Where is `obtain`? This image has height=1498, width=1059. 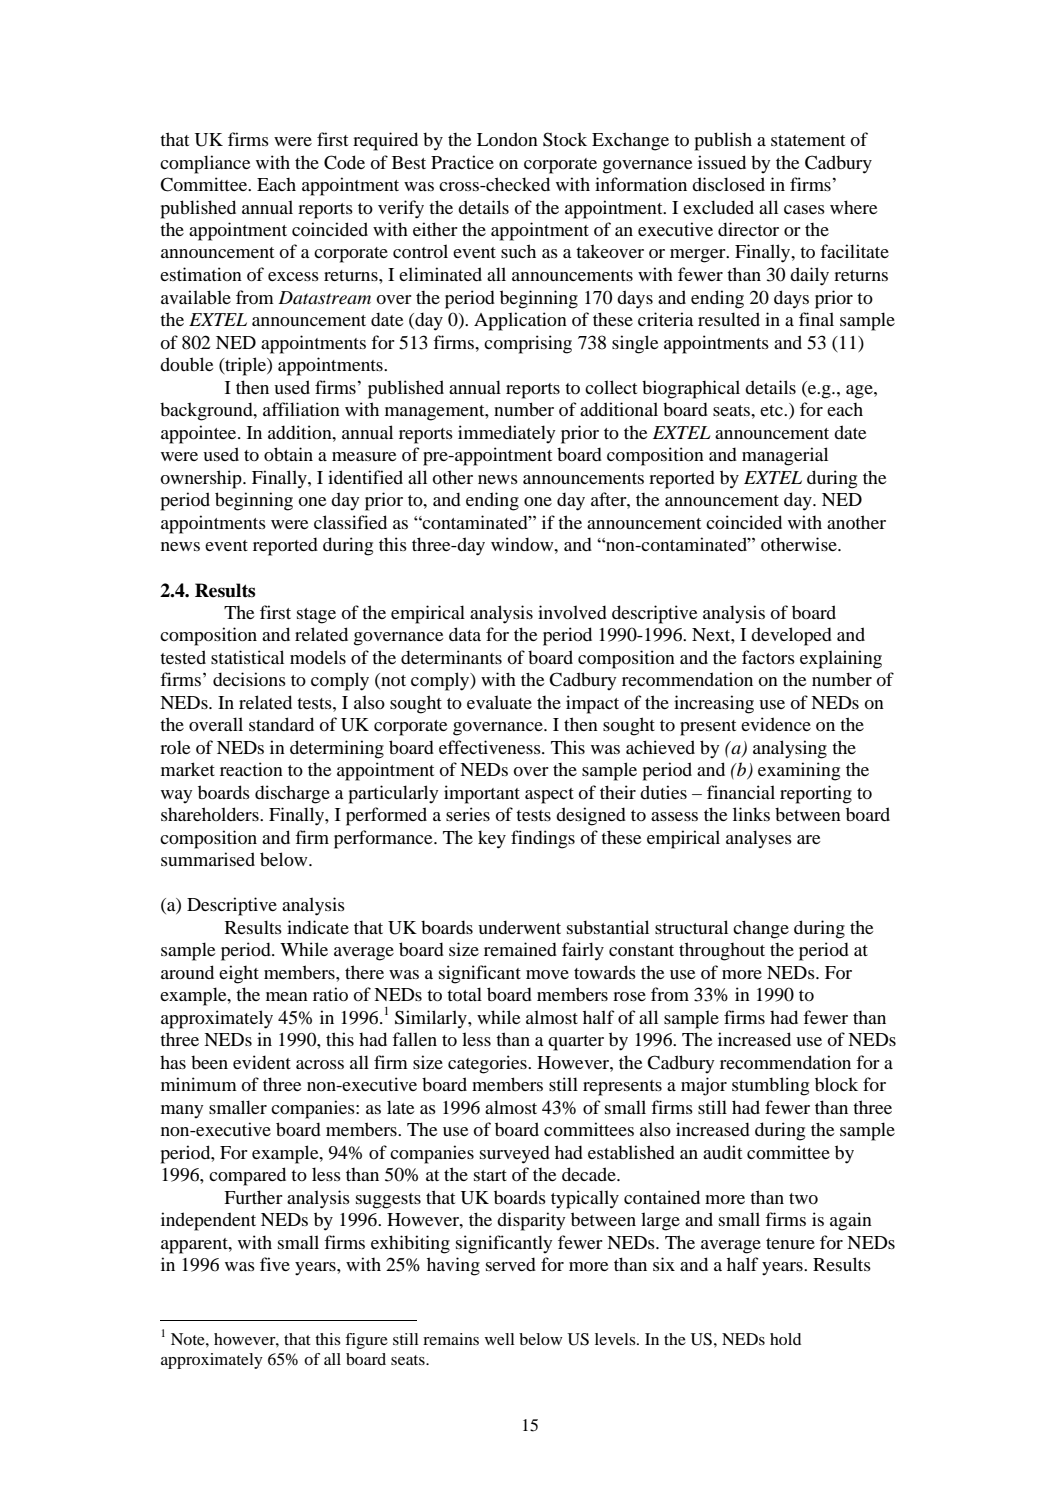
obtain is located at coordinates (288, 454).
